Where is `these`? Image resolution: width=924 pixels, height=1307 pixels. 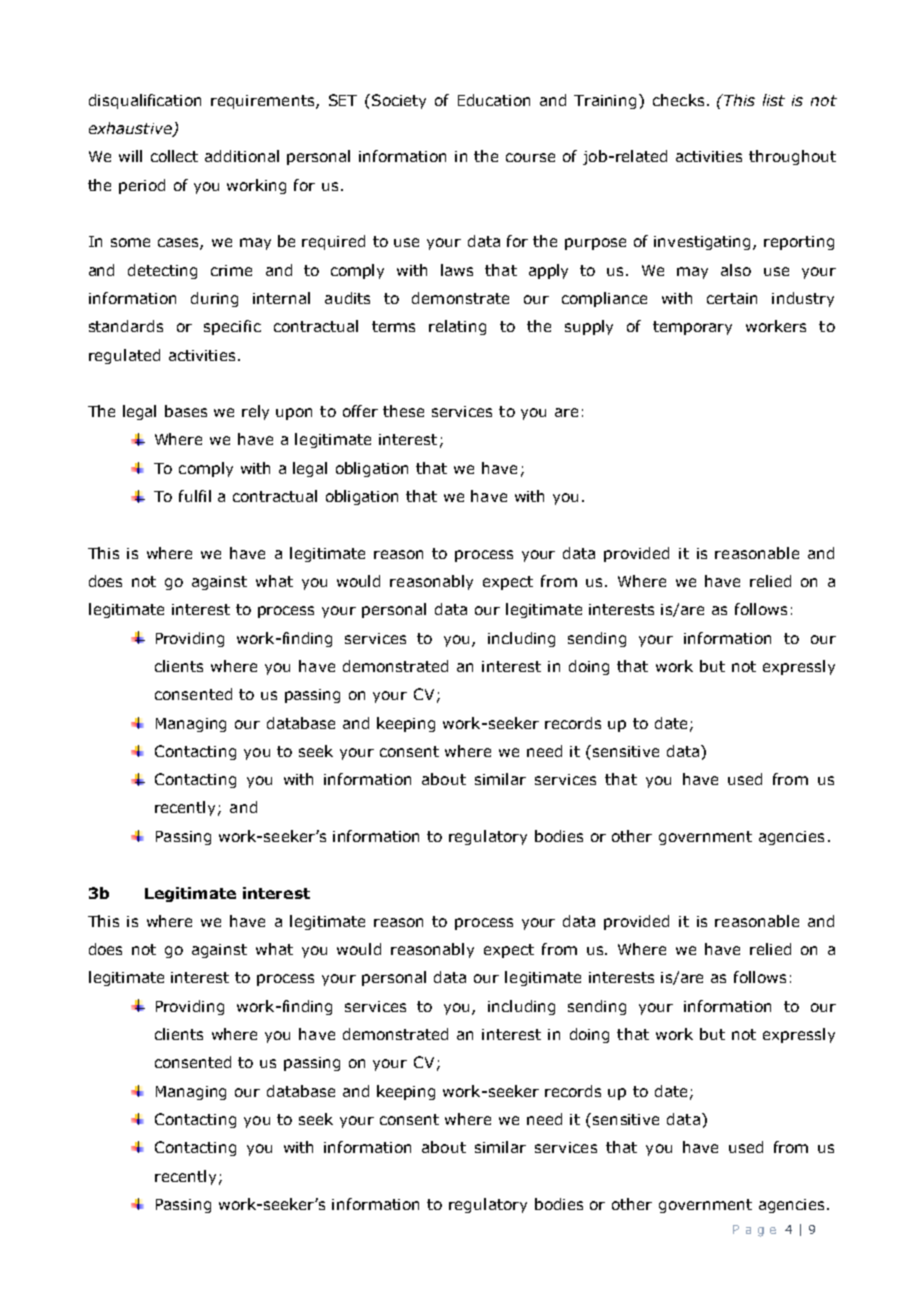 these is located at coordinates (403, 411).
